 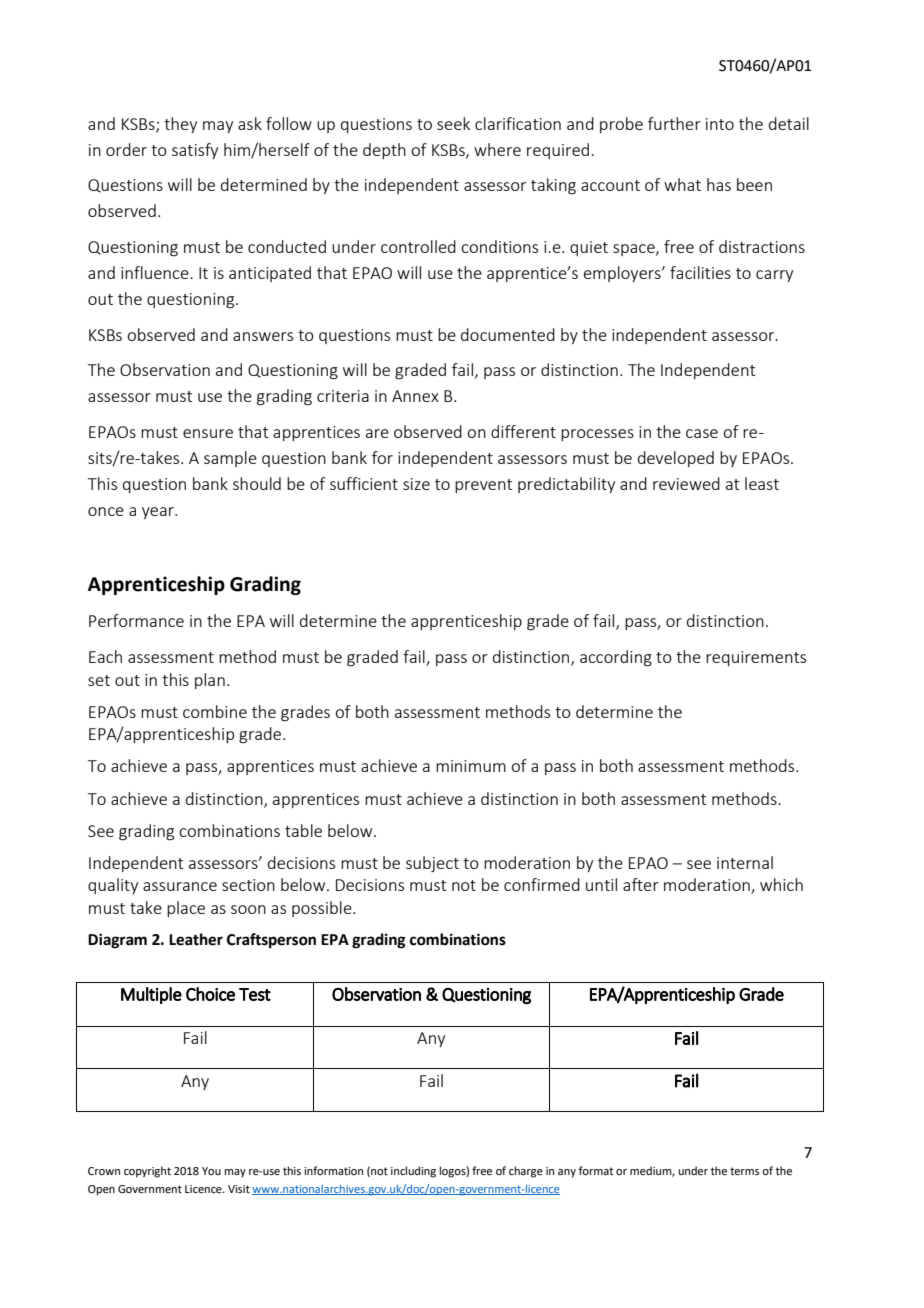 What do you see at coordinates (744, 1171) in the image?
I see `terms` at bounding box center [744, 1171].
